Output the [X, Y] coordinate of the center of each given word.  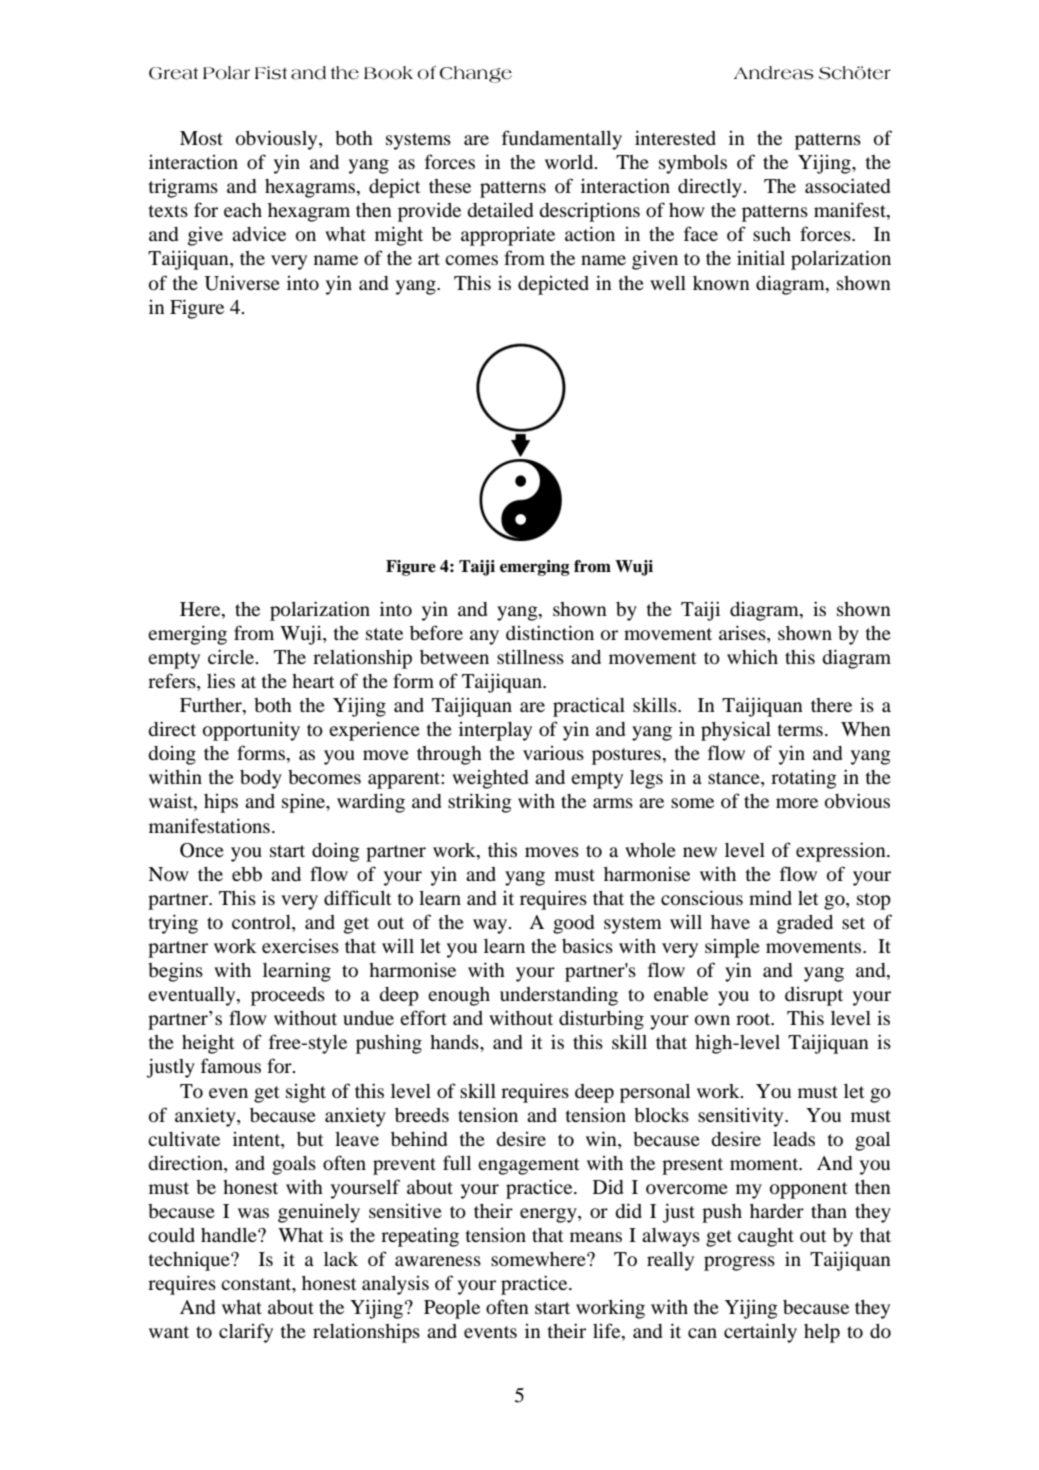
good [573, 924]
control [262, 923]
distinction [550, 633]
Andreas [773, 73]
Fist [271, 73]
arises [743, 632]
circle [232, 656]
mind [770, 898]
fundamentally [562, 140]
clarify [246, 1333]
